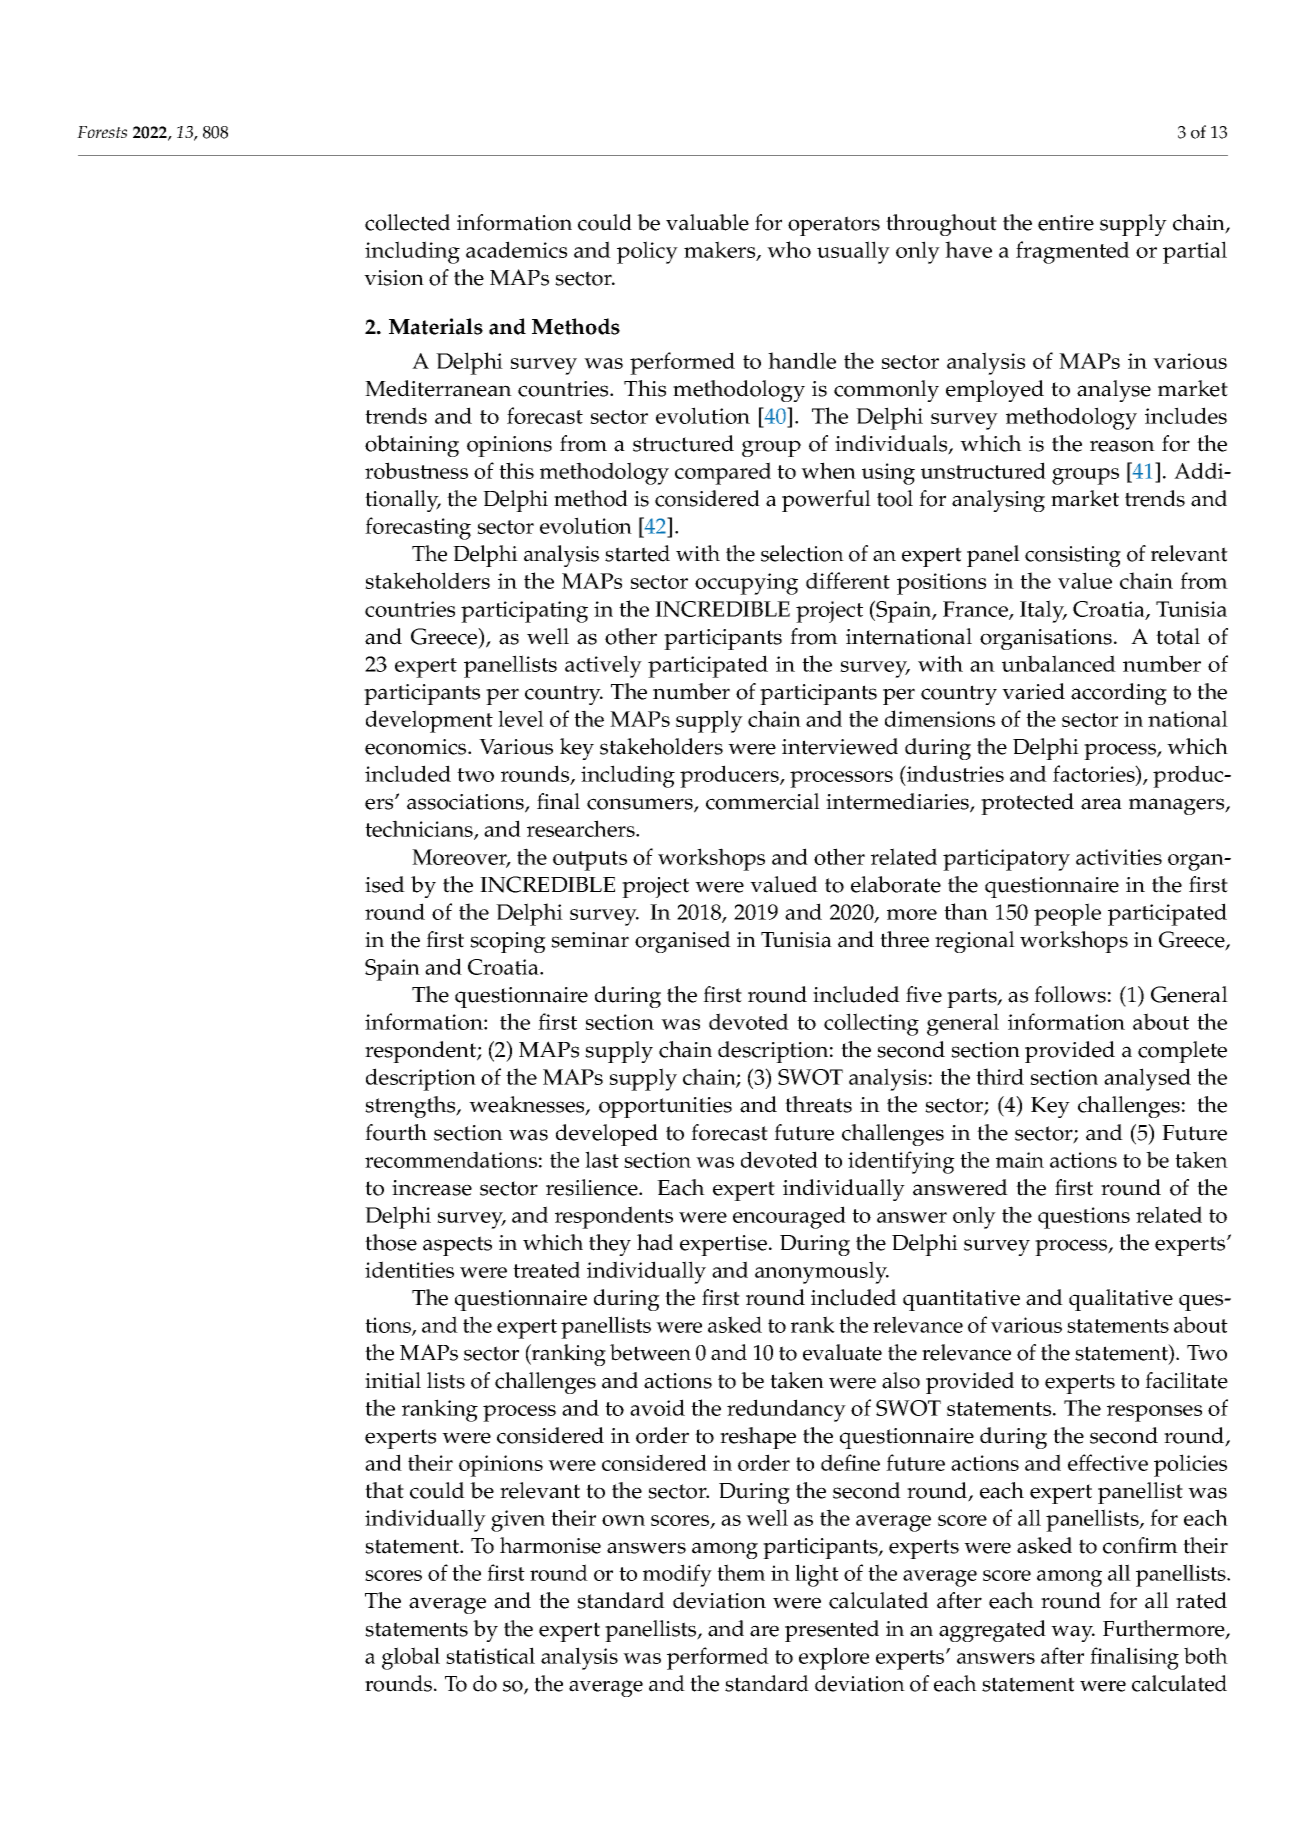  Describe the element at coordinates (1059, 663) in the image. I see `unbalanced` at that location.
